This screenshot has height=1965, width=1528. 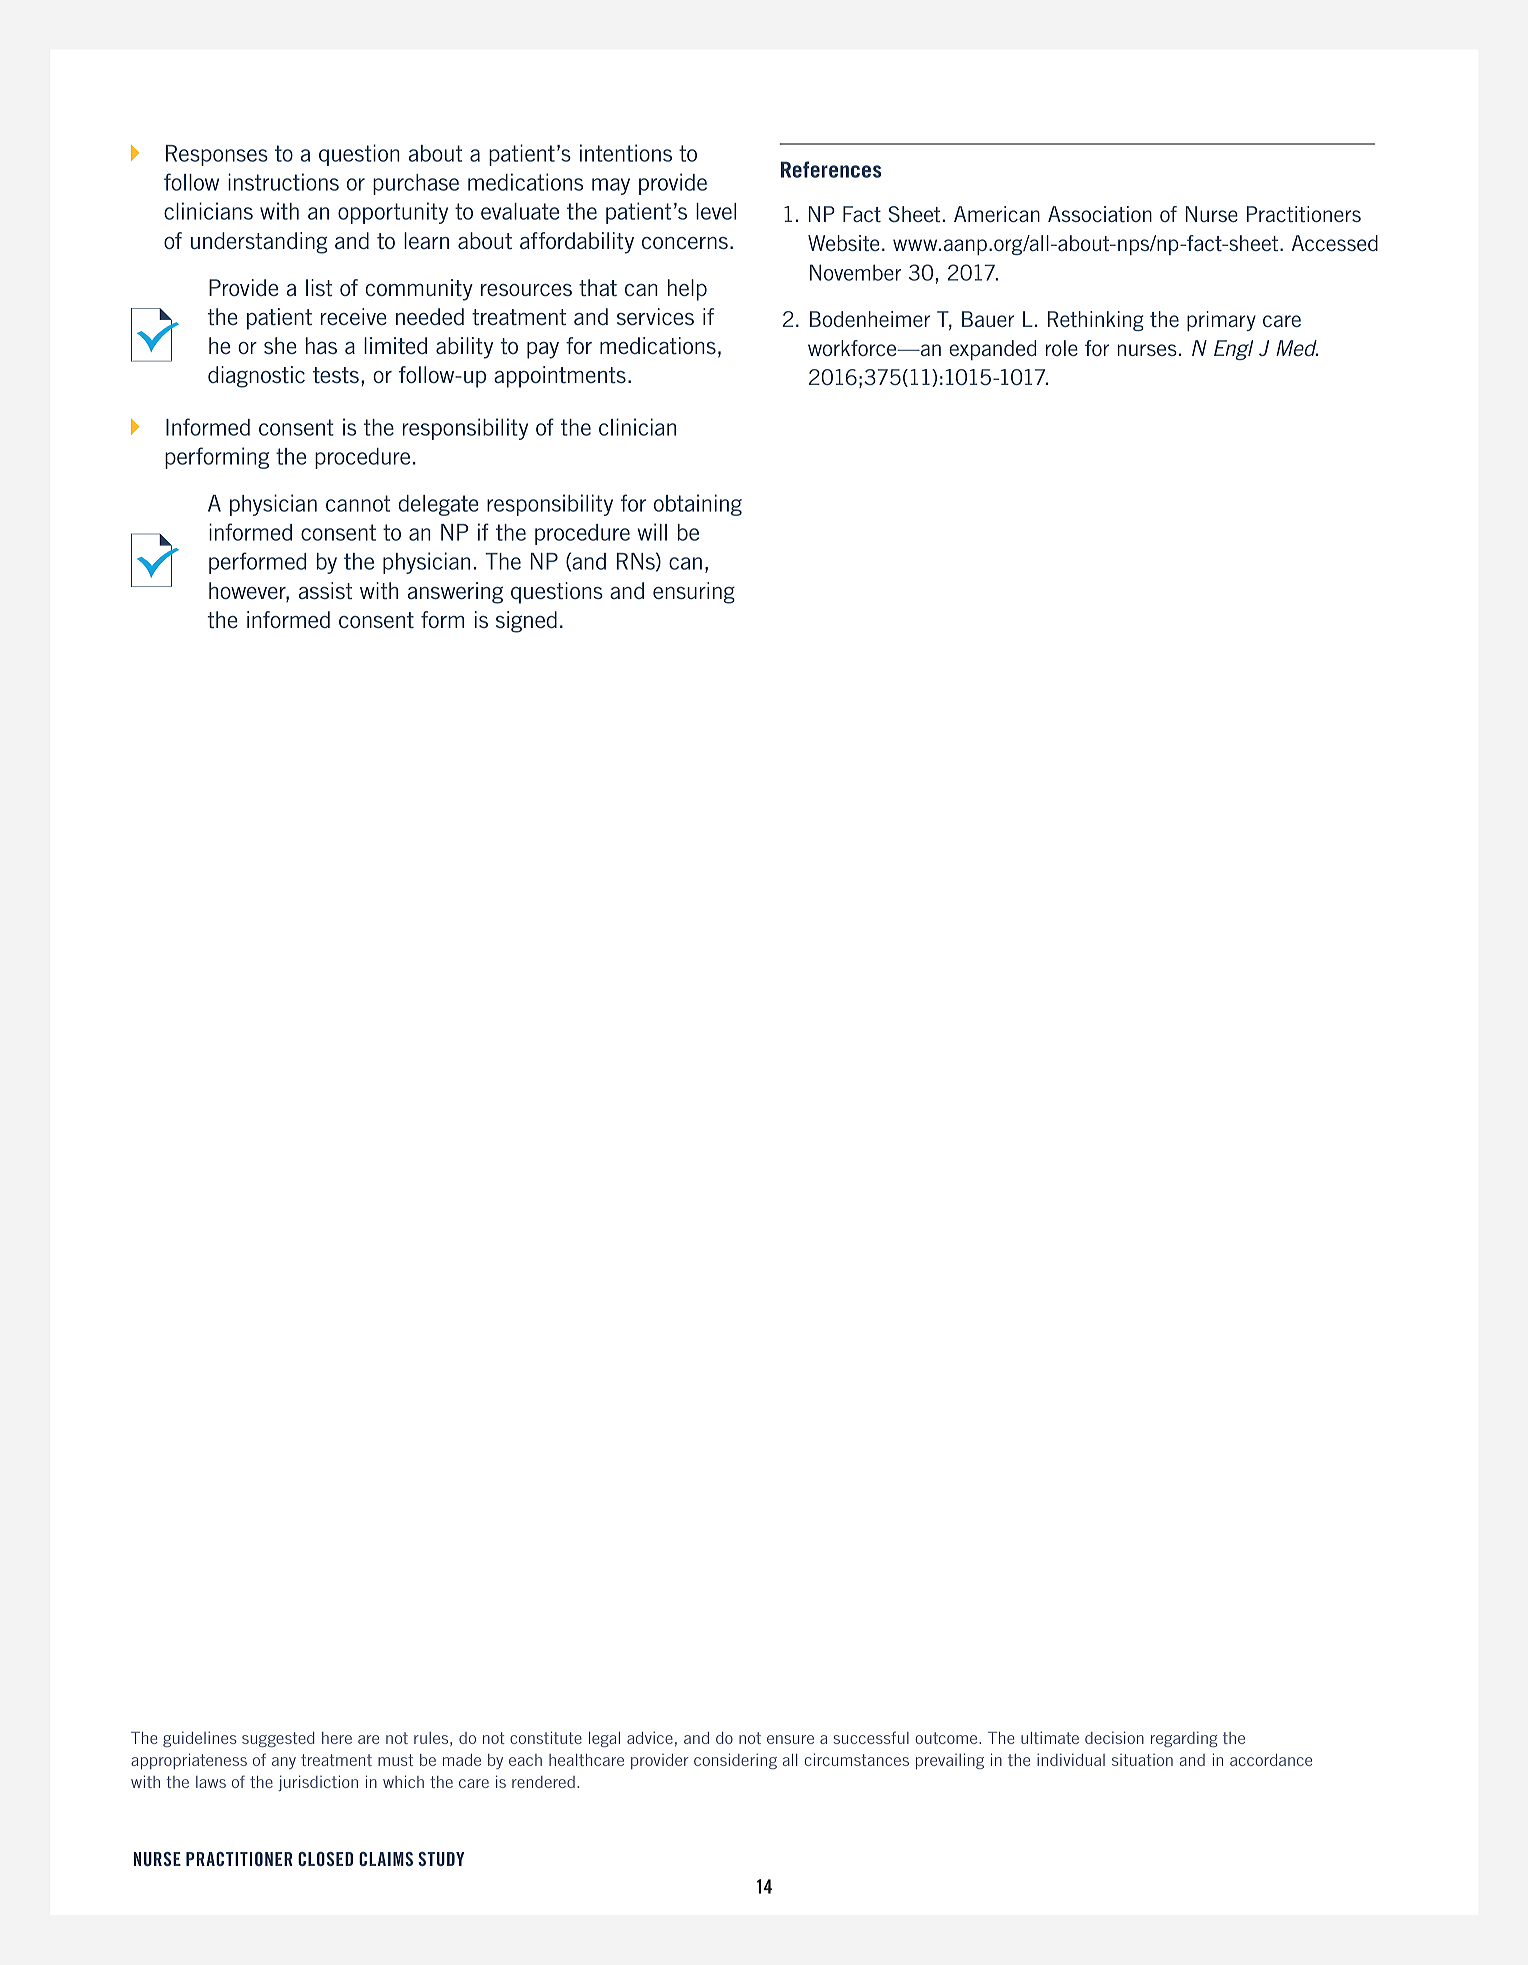 What do you see at coordinates (318, 1783) in the screenshot?
I see `jurisdiction` at bounding box center [318, 1783].
